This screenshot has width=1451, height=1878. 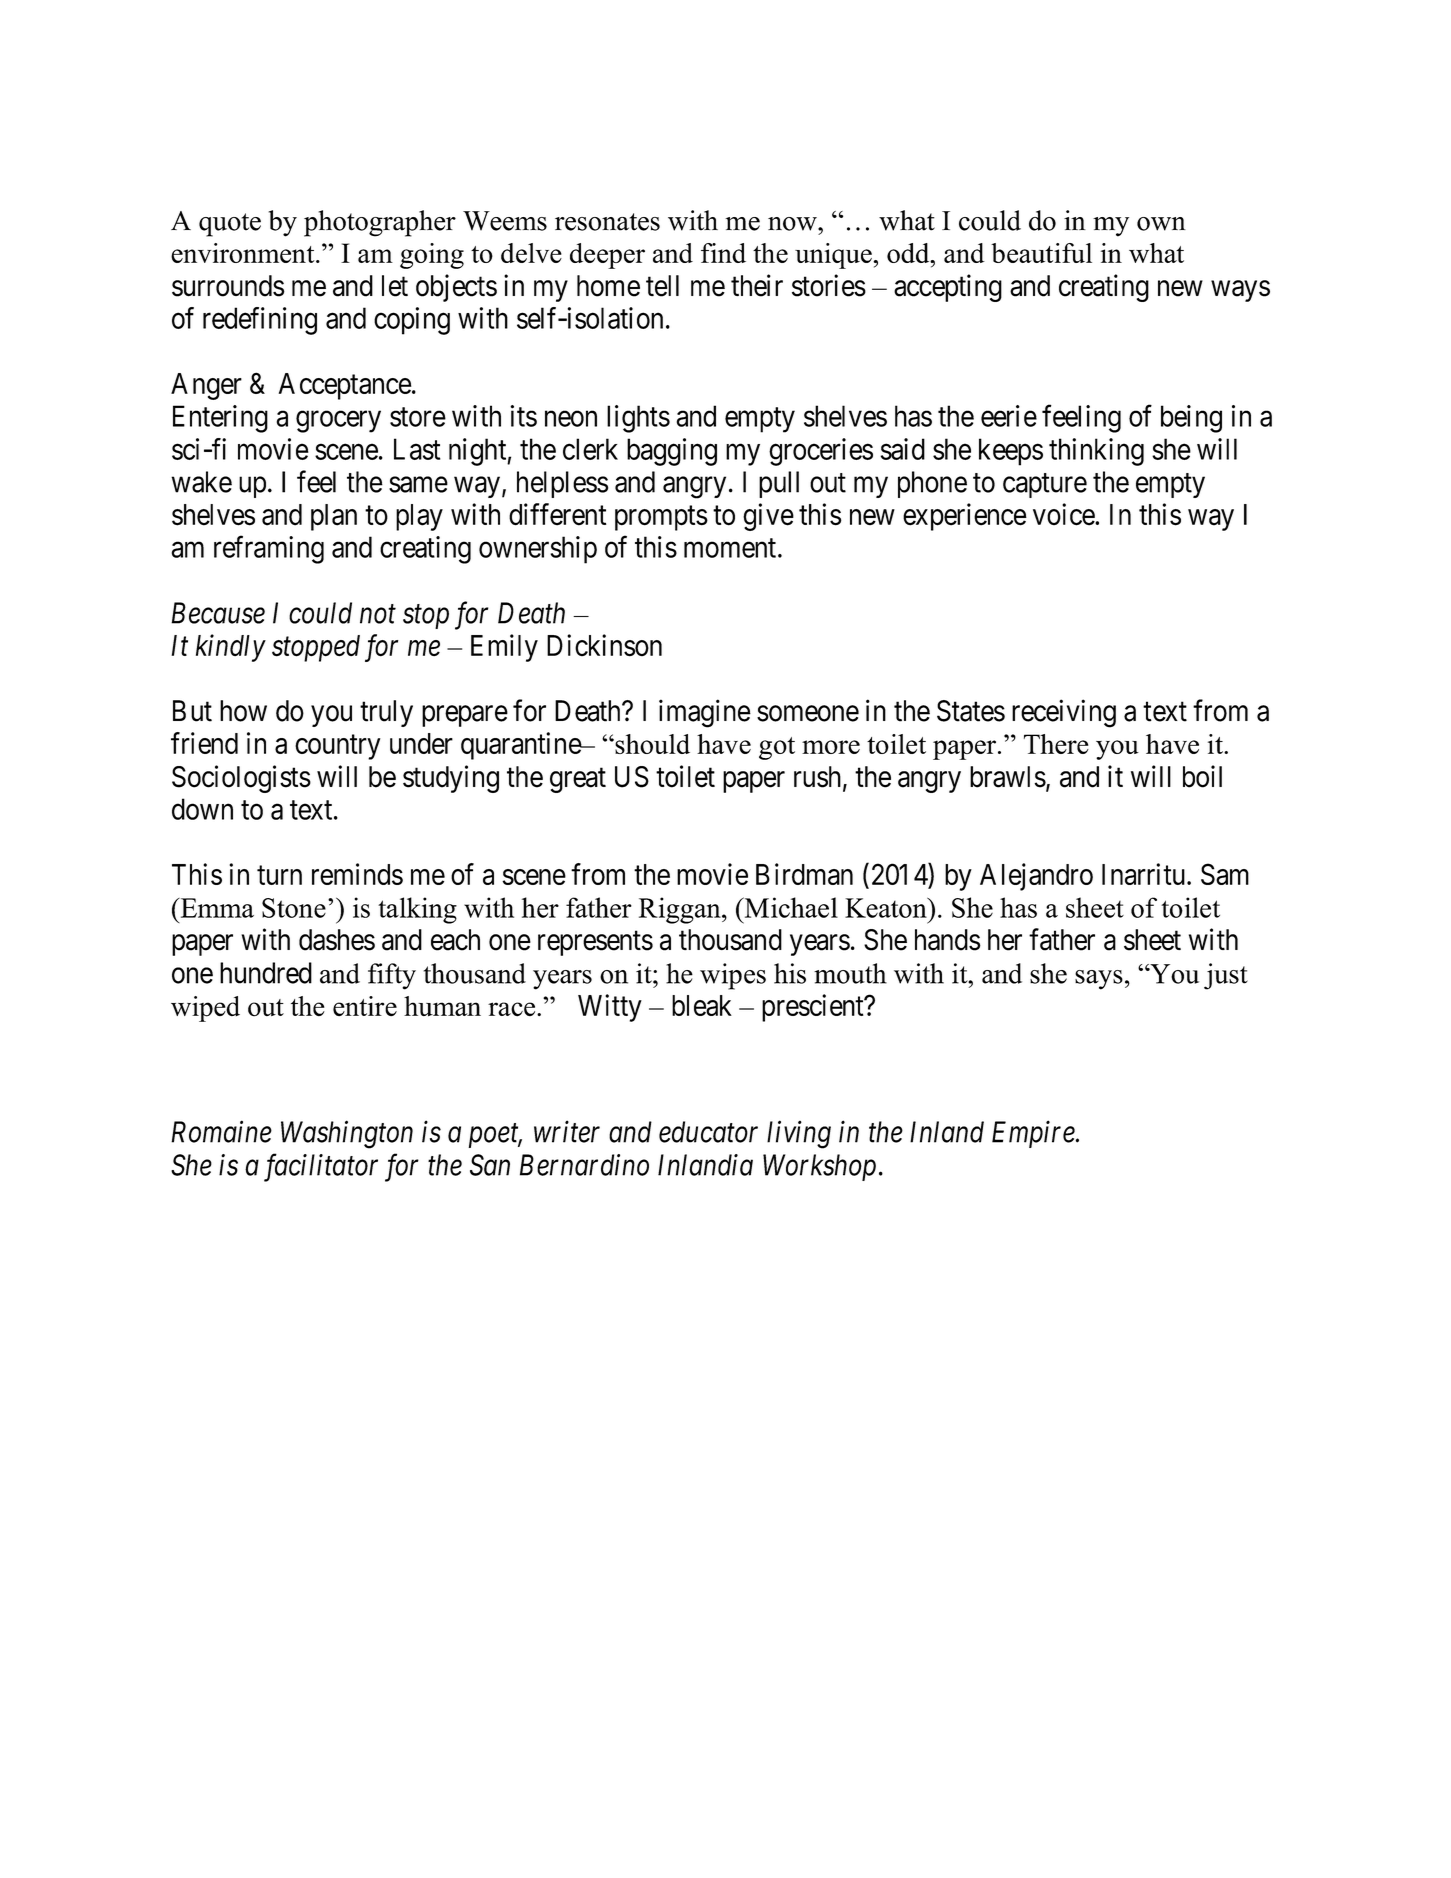 I want to click on beautiful, so click(x=1041, y=253).
